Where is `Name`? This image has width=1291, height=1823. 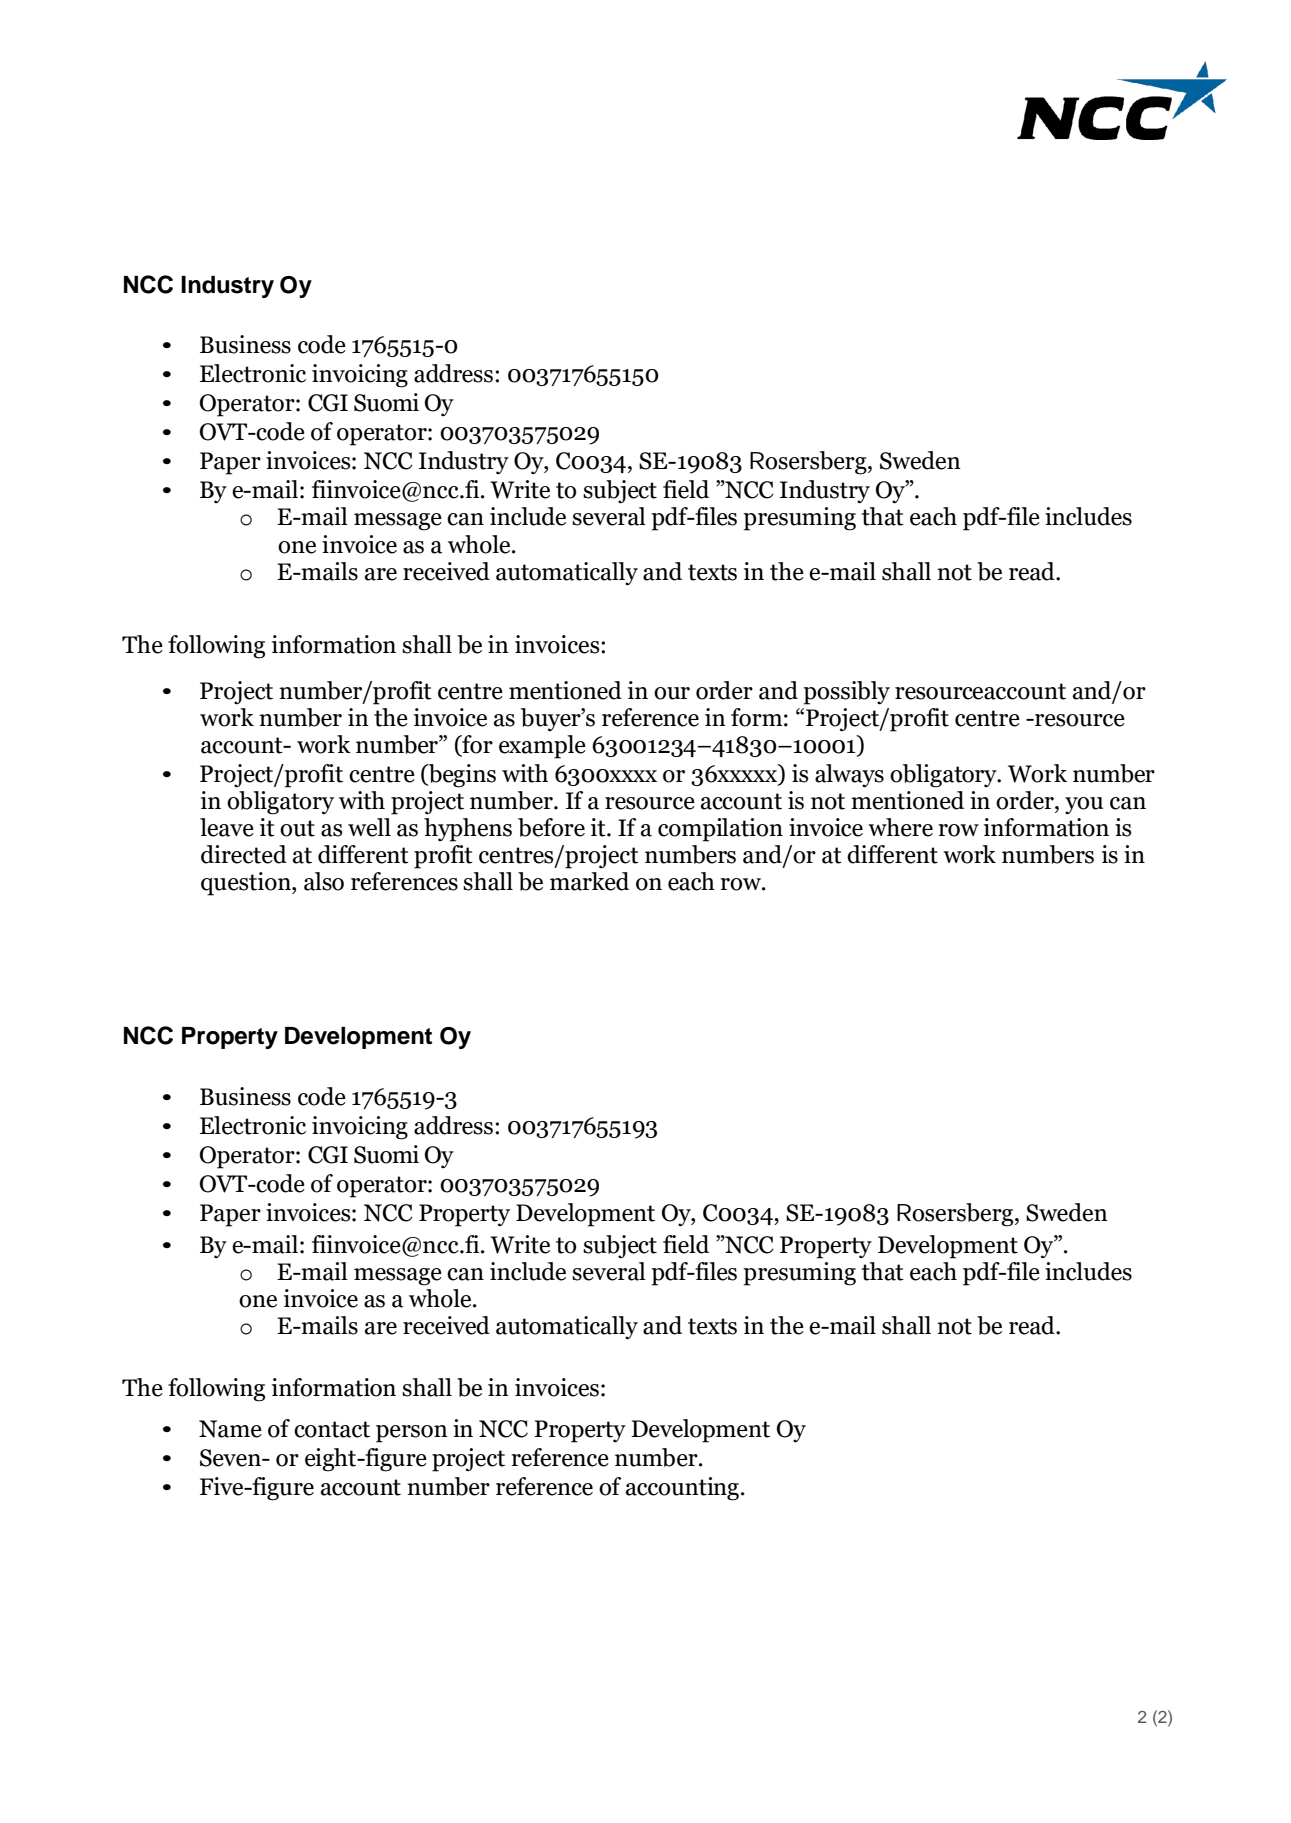
Name is located at coordinates (230, 1429).
